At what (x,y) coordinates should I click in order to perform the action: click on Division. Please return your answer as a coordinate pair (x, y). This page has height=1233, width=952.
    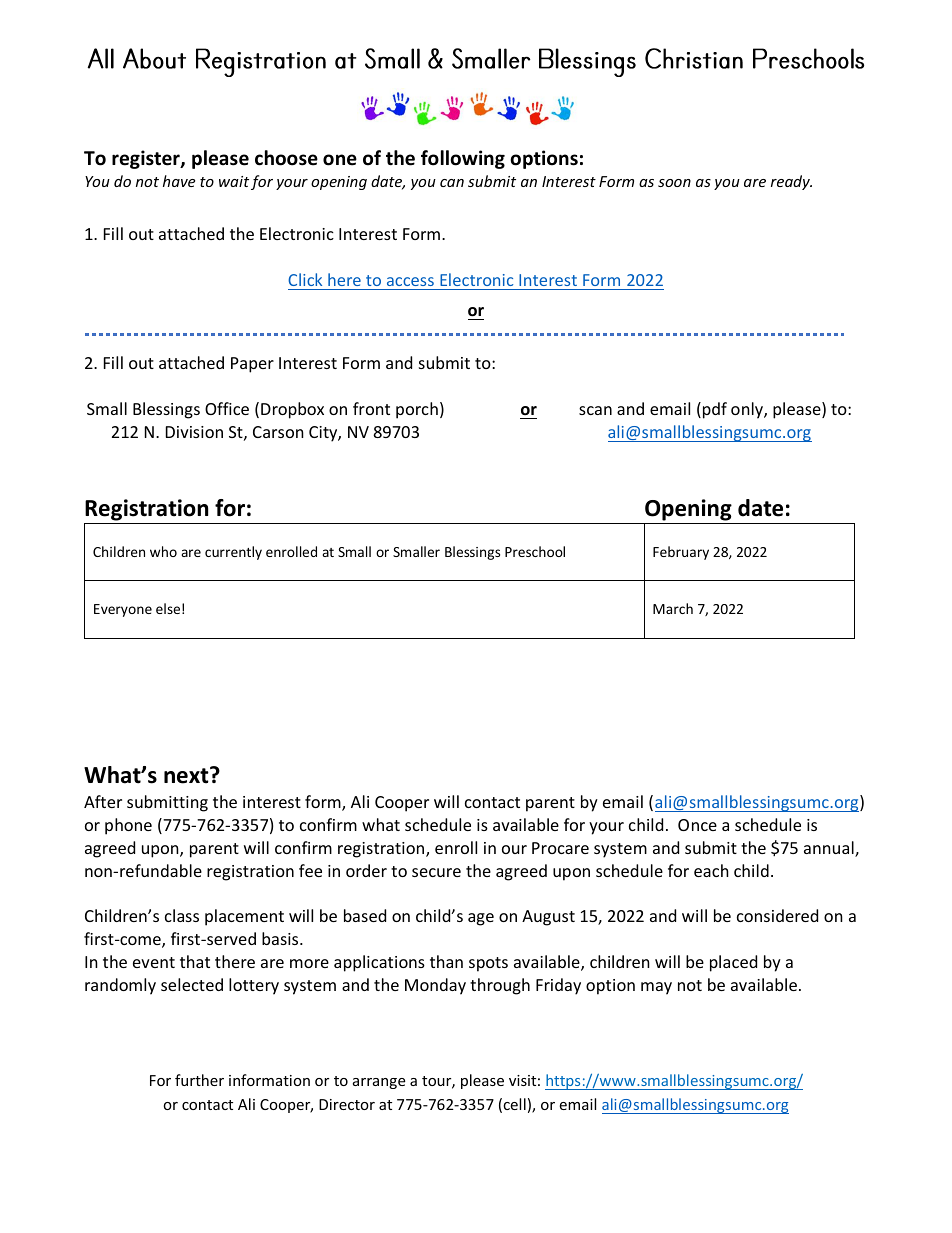
    Looking at the image, I should click on (194, 432).
